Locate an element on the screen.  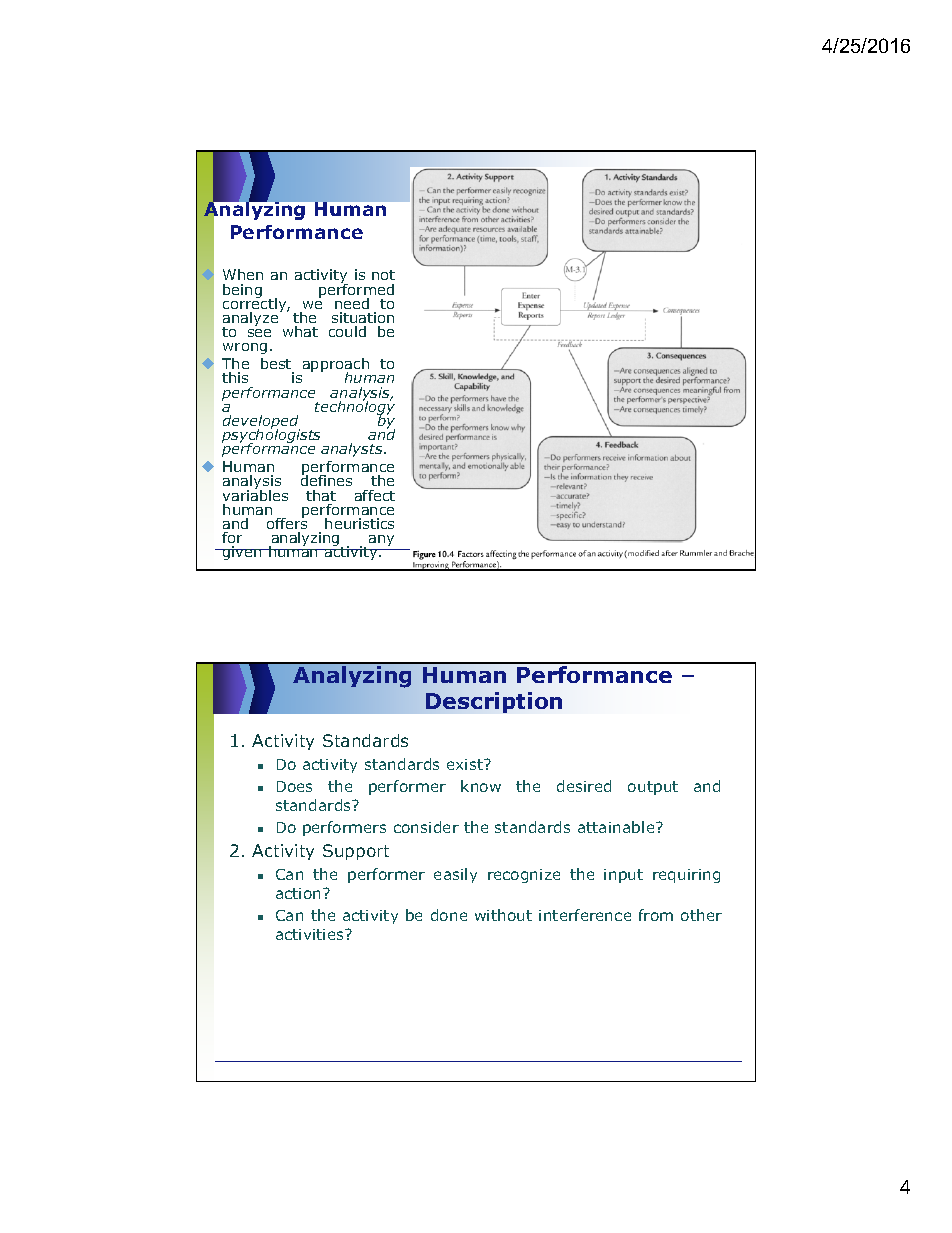
what is located at coordinates (300, 331).
